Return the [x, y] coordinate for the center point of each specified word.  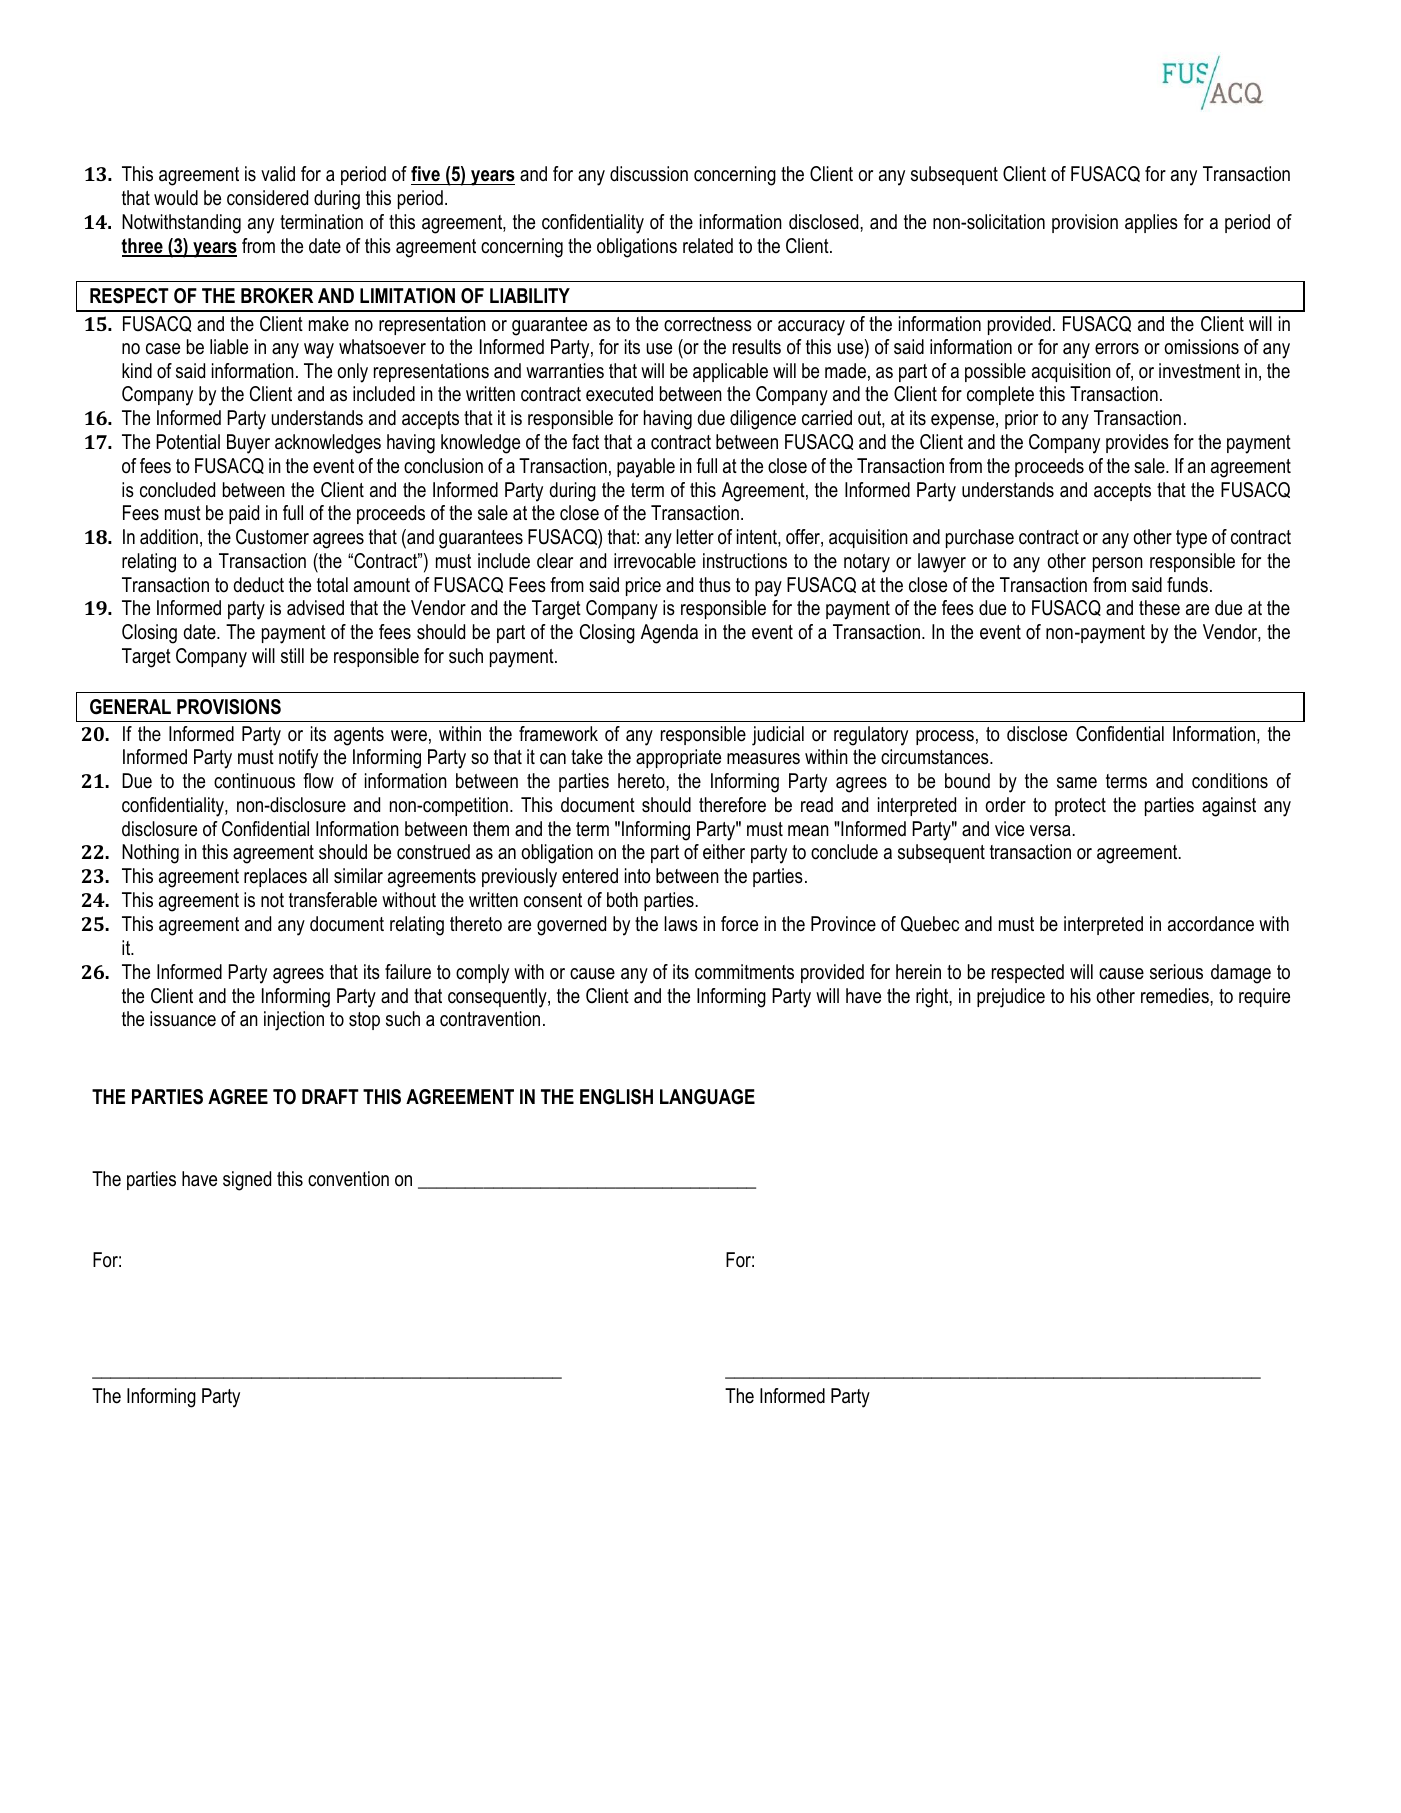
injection [294, 1021]
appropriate [678, 758]
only [352, 373]
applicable [730, 372]
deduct [259, 585]
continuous [254, 781]
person [1118, 564]
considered [267, 198]
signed [247, 1181]
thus [715, 585]
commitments [744, 972]
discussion [649, 174]
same [1077, 783]
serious [1176, 972]
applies [1151, 223]
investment [1199, 371]
